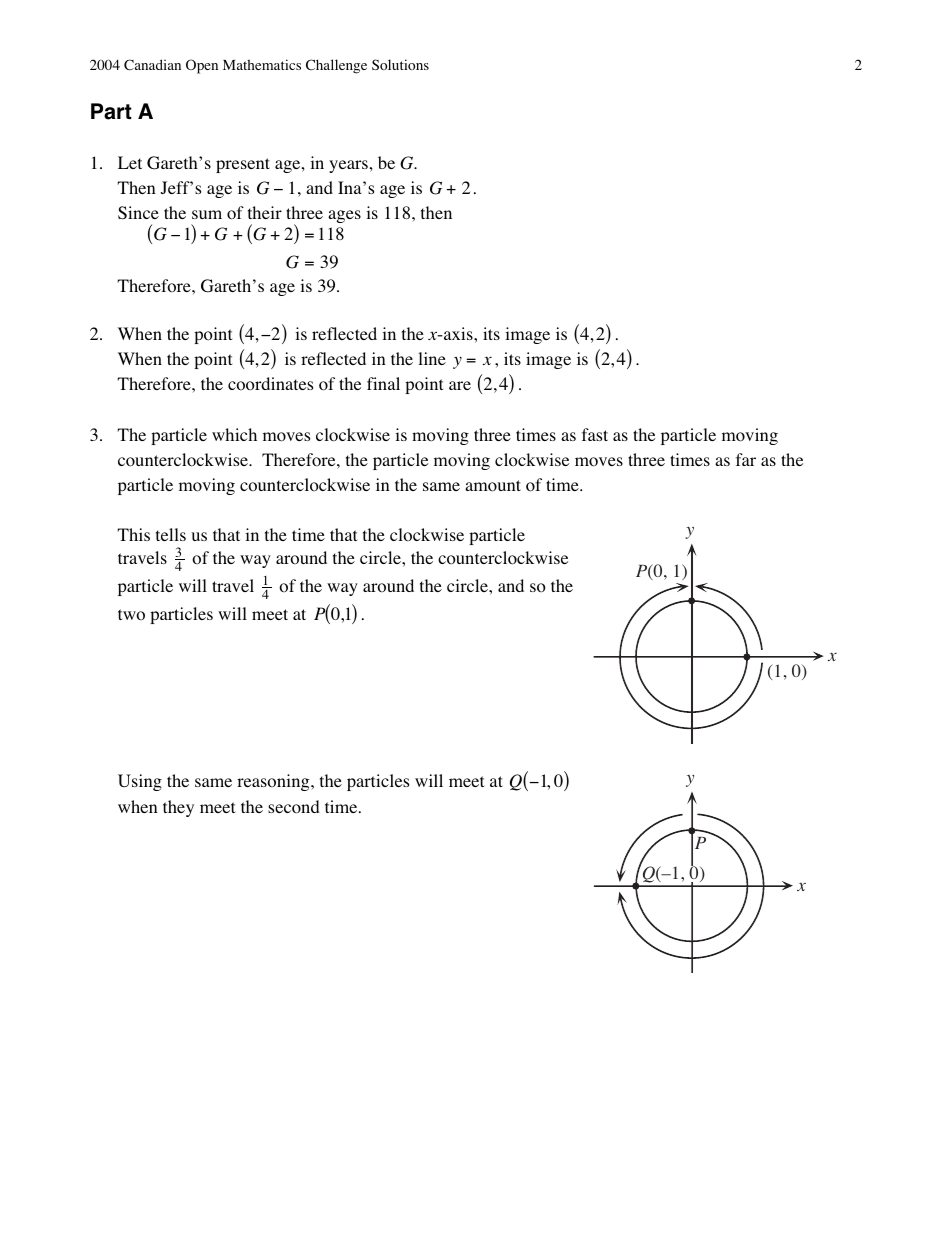  What do you see at coordinates (270, 384) in the screenshot?
I see `coordinates` at bounding box center [270, 384].
